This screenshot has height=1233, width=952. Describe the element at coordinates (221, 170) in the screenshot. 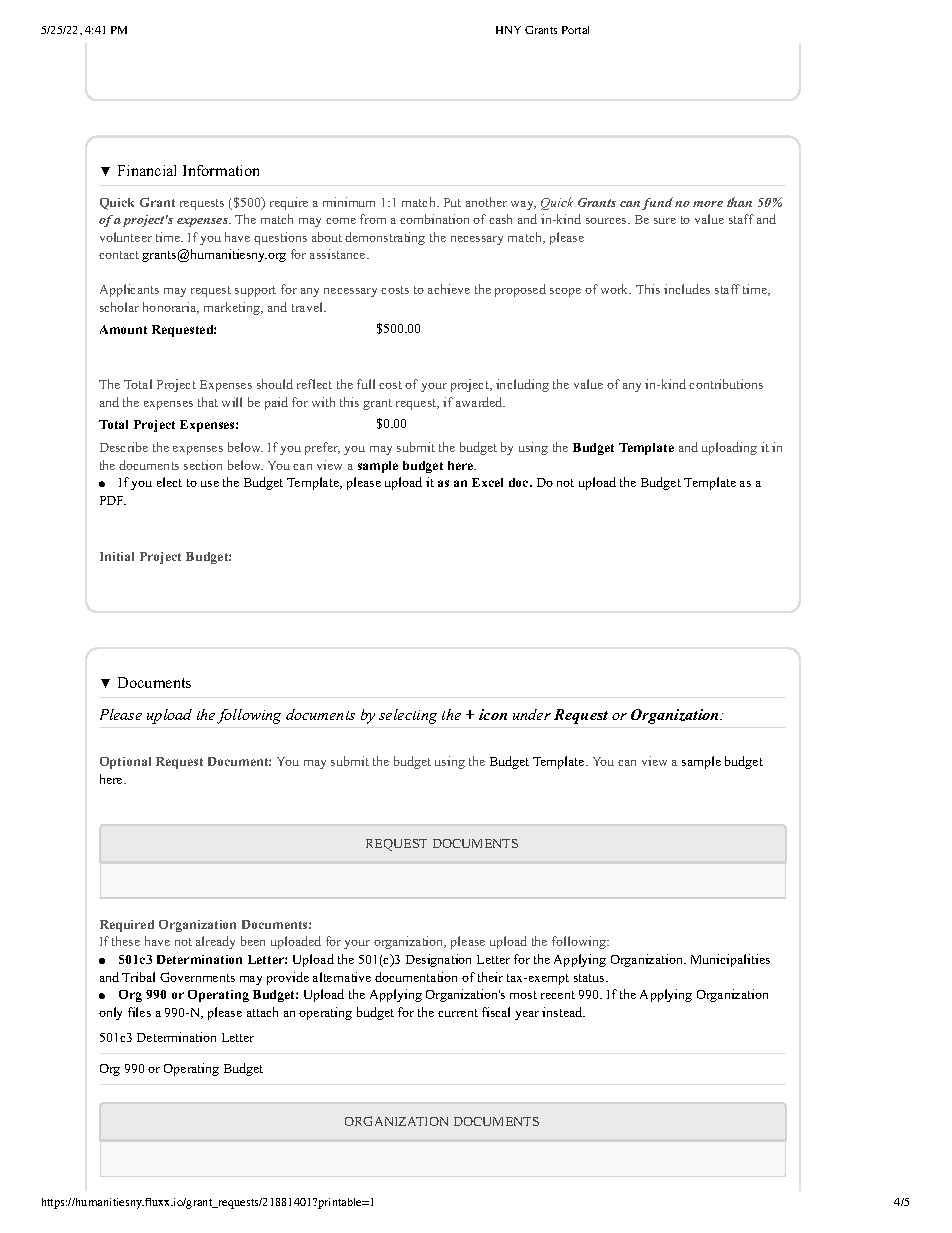

I see `Information` at that location.
